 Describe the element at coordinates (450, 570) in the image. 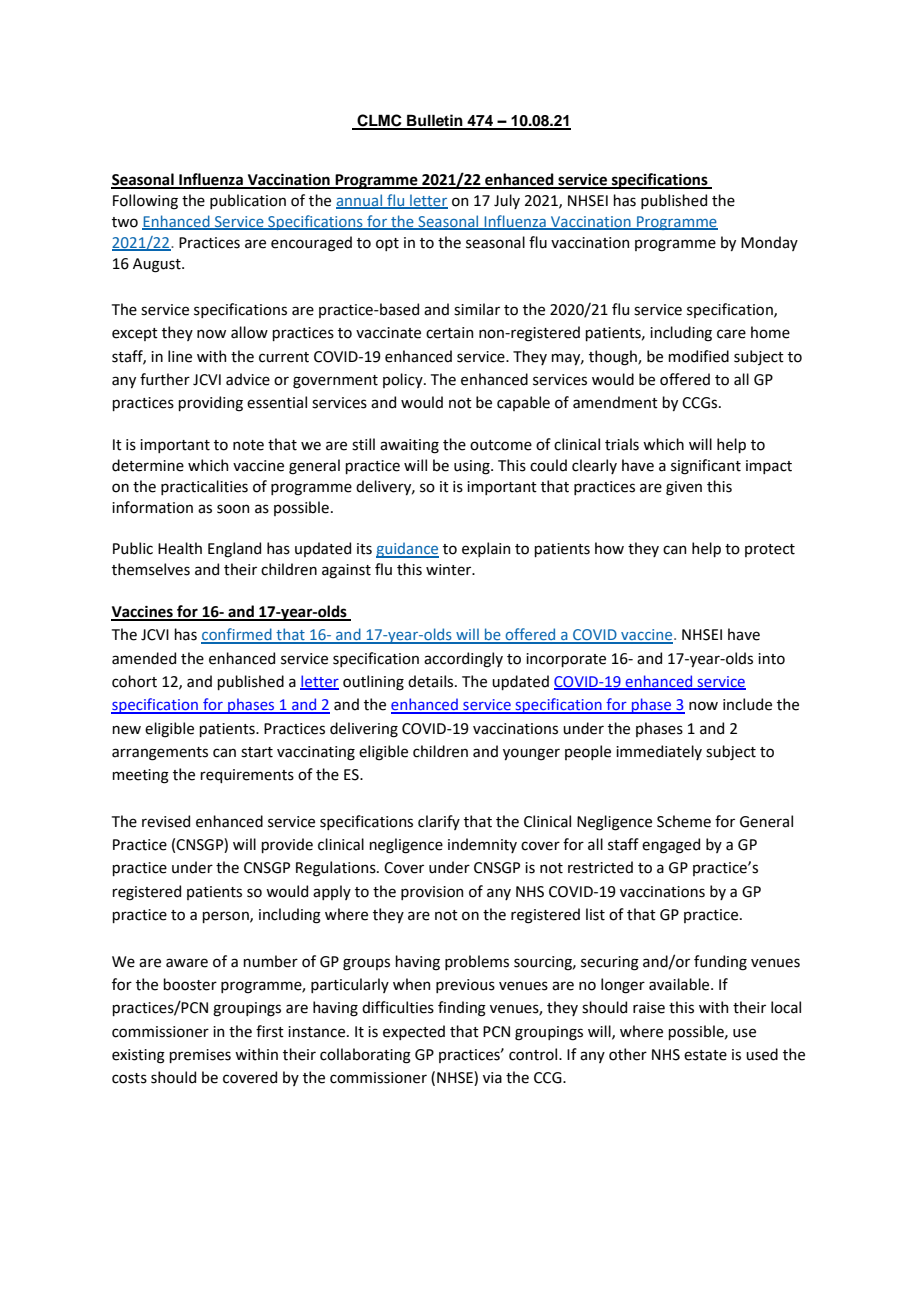

I see `winter` at that location.
